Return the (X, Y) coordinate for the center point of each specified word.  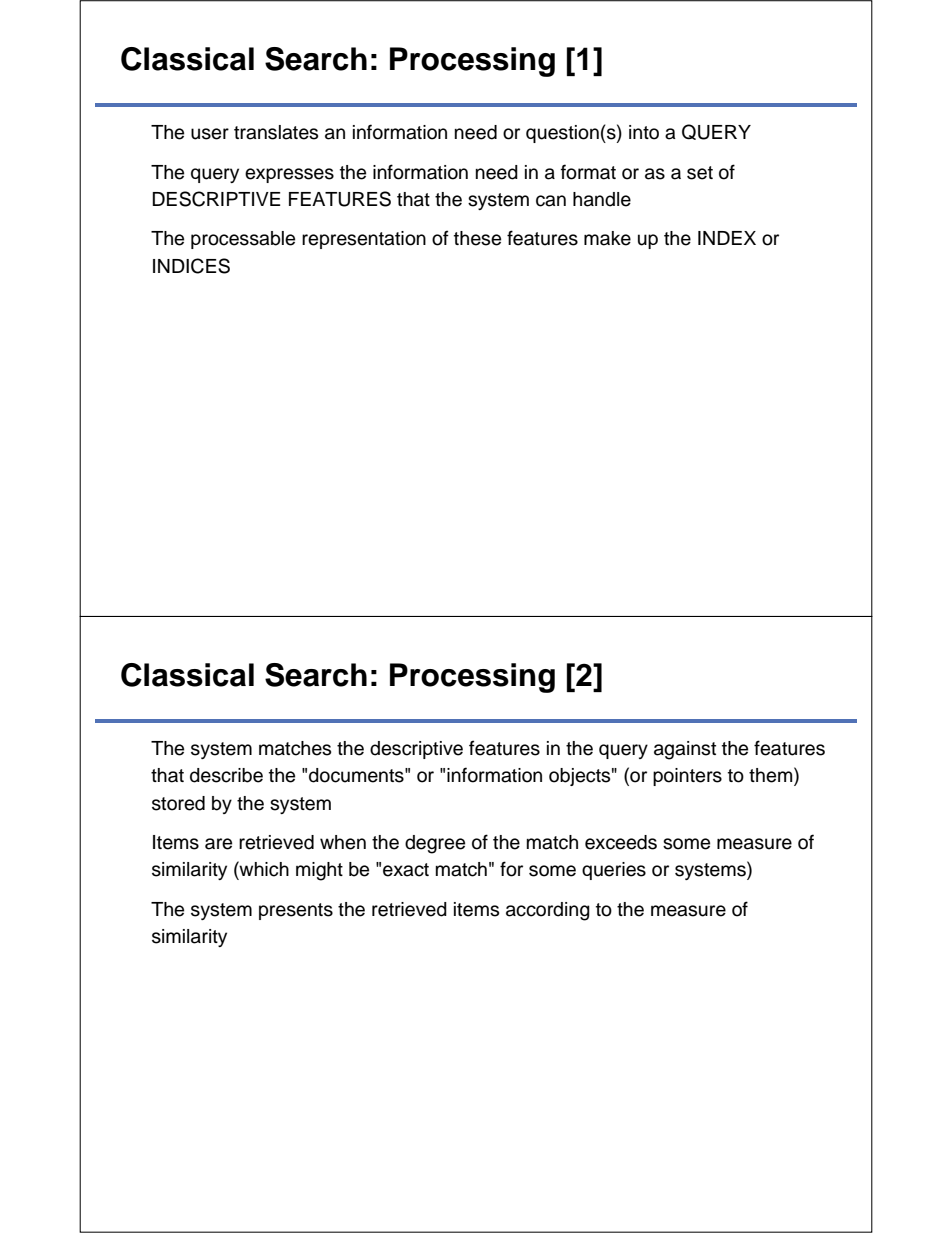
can (551, 201)
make (607, 238)
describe (226, 775)
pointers (687, 777)
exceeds (621, 842)
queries (614, 871)
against (685, 750)
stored (178, 803)
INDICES (191, 266)
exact (406, 870)
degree (435, 844)
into (644, 132)
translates (276, 132)
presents (296, 911)
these (477, 238)
